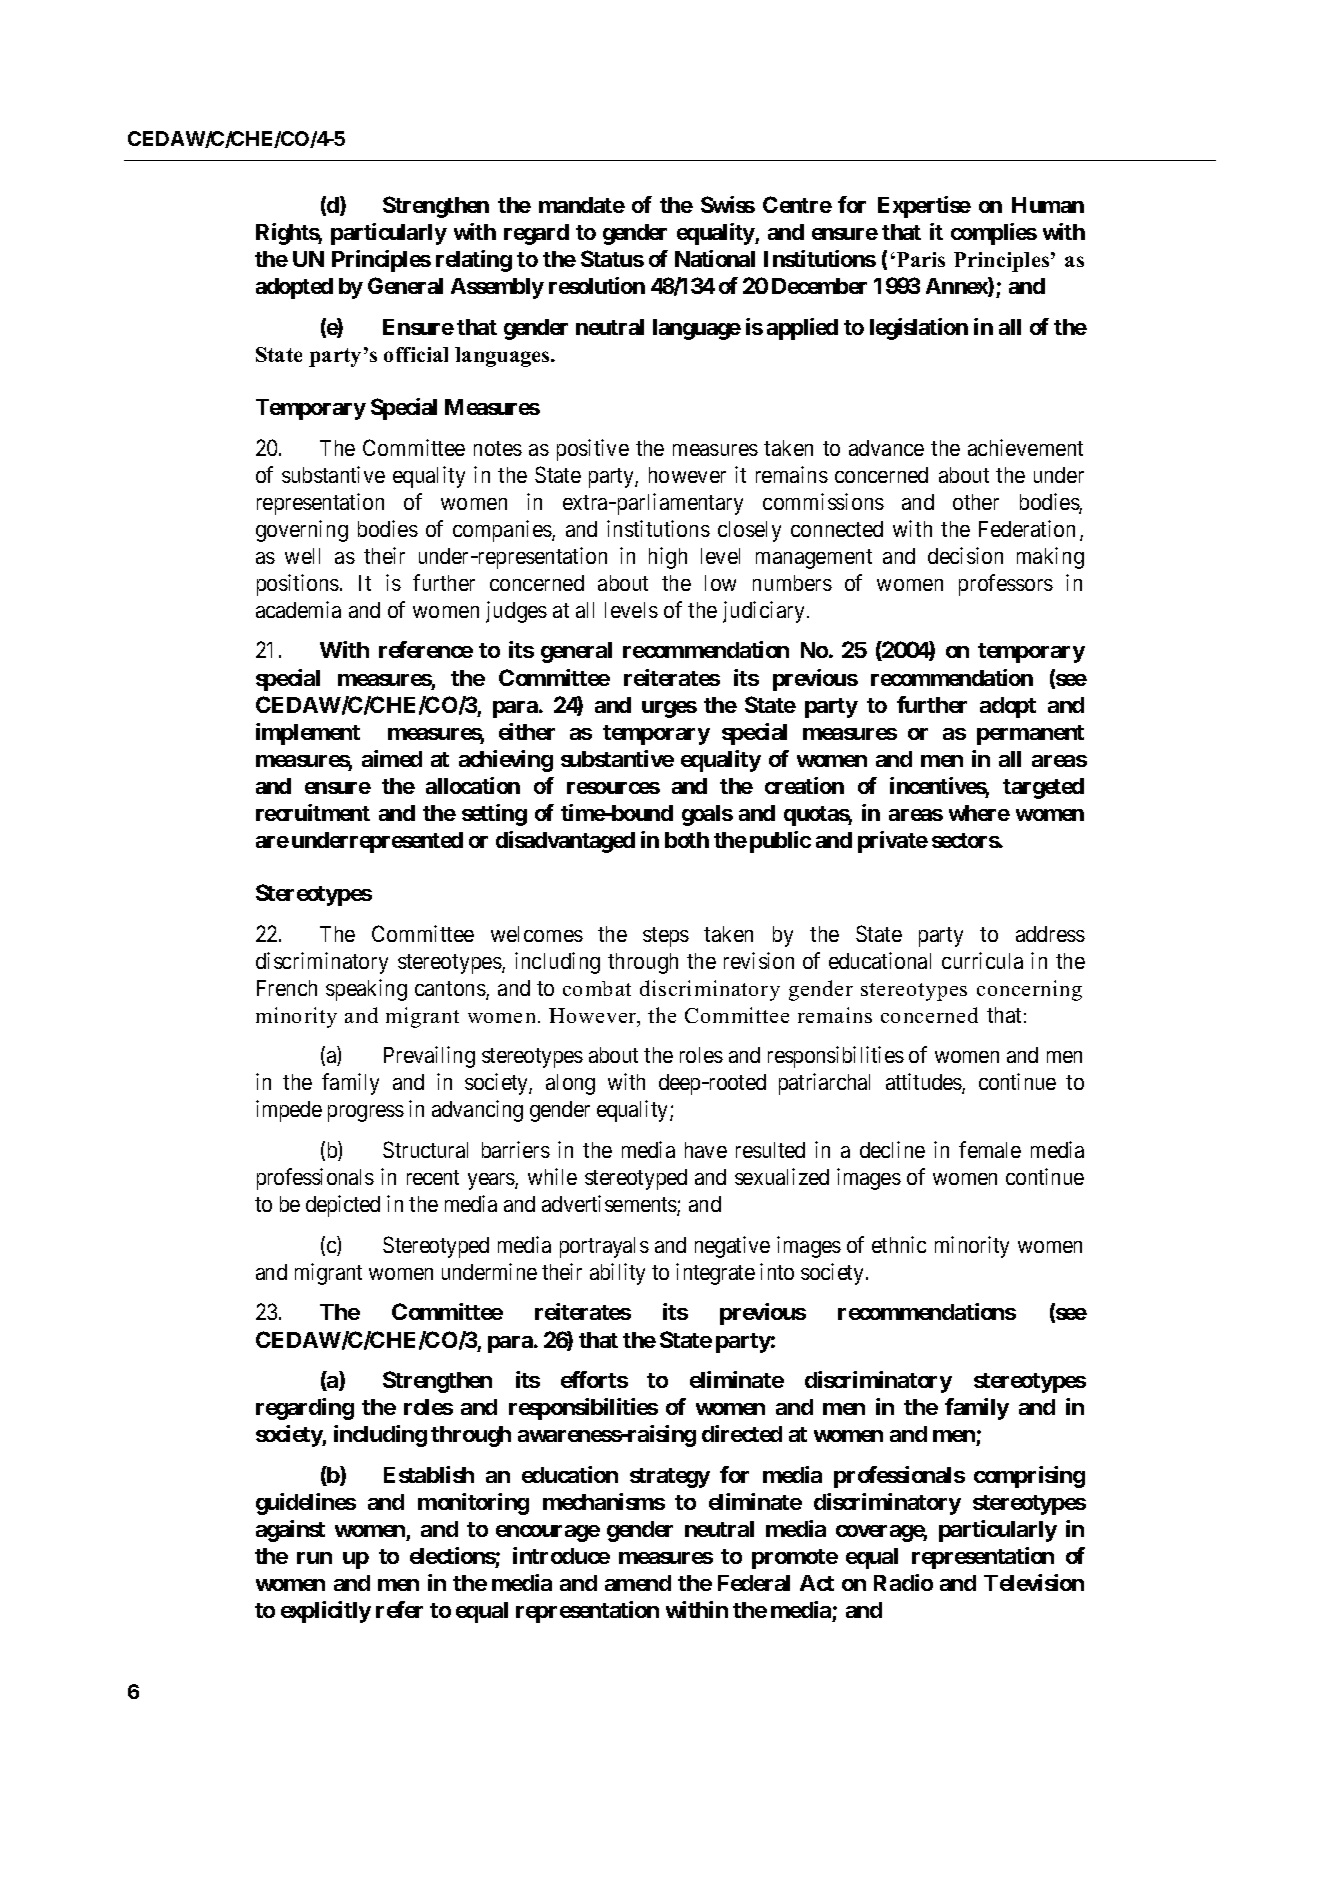 The image size is (1340, 1895). Describe the element at coordinates (416, 354) in the document. I see `official` at that location.
